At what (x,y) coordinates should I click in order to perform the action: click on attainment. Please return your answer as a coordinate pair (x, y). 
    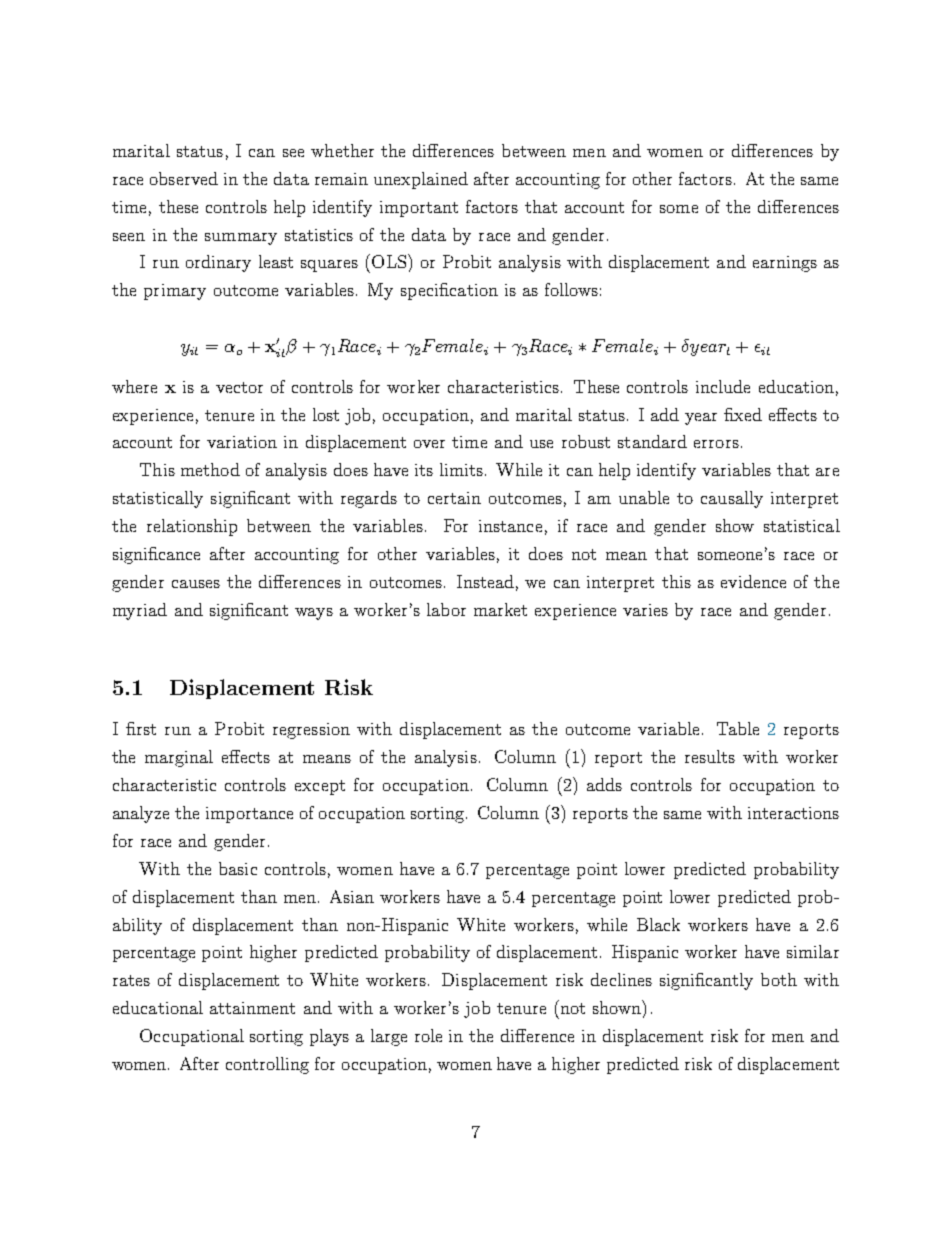
    Looking at the image, I should click on (252, 1008).
